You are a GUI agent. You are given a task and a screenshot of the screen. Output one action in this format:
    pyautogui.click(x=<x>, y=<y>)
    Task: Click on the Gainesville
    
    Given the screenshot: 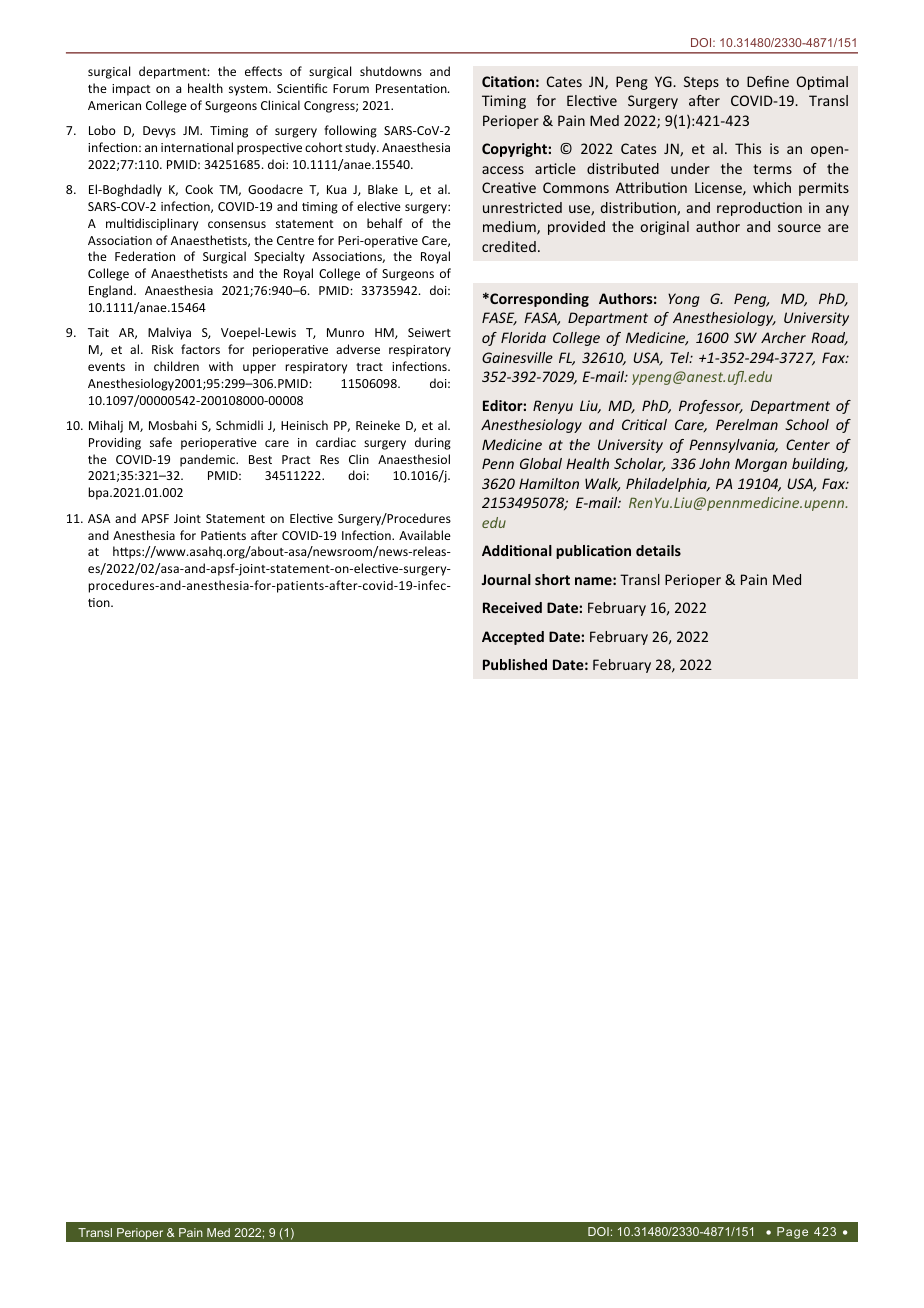 What is the action you would take?
    pyautogui.click(x=517, y=357)
